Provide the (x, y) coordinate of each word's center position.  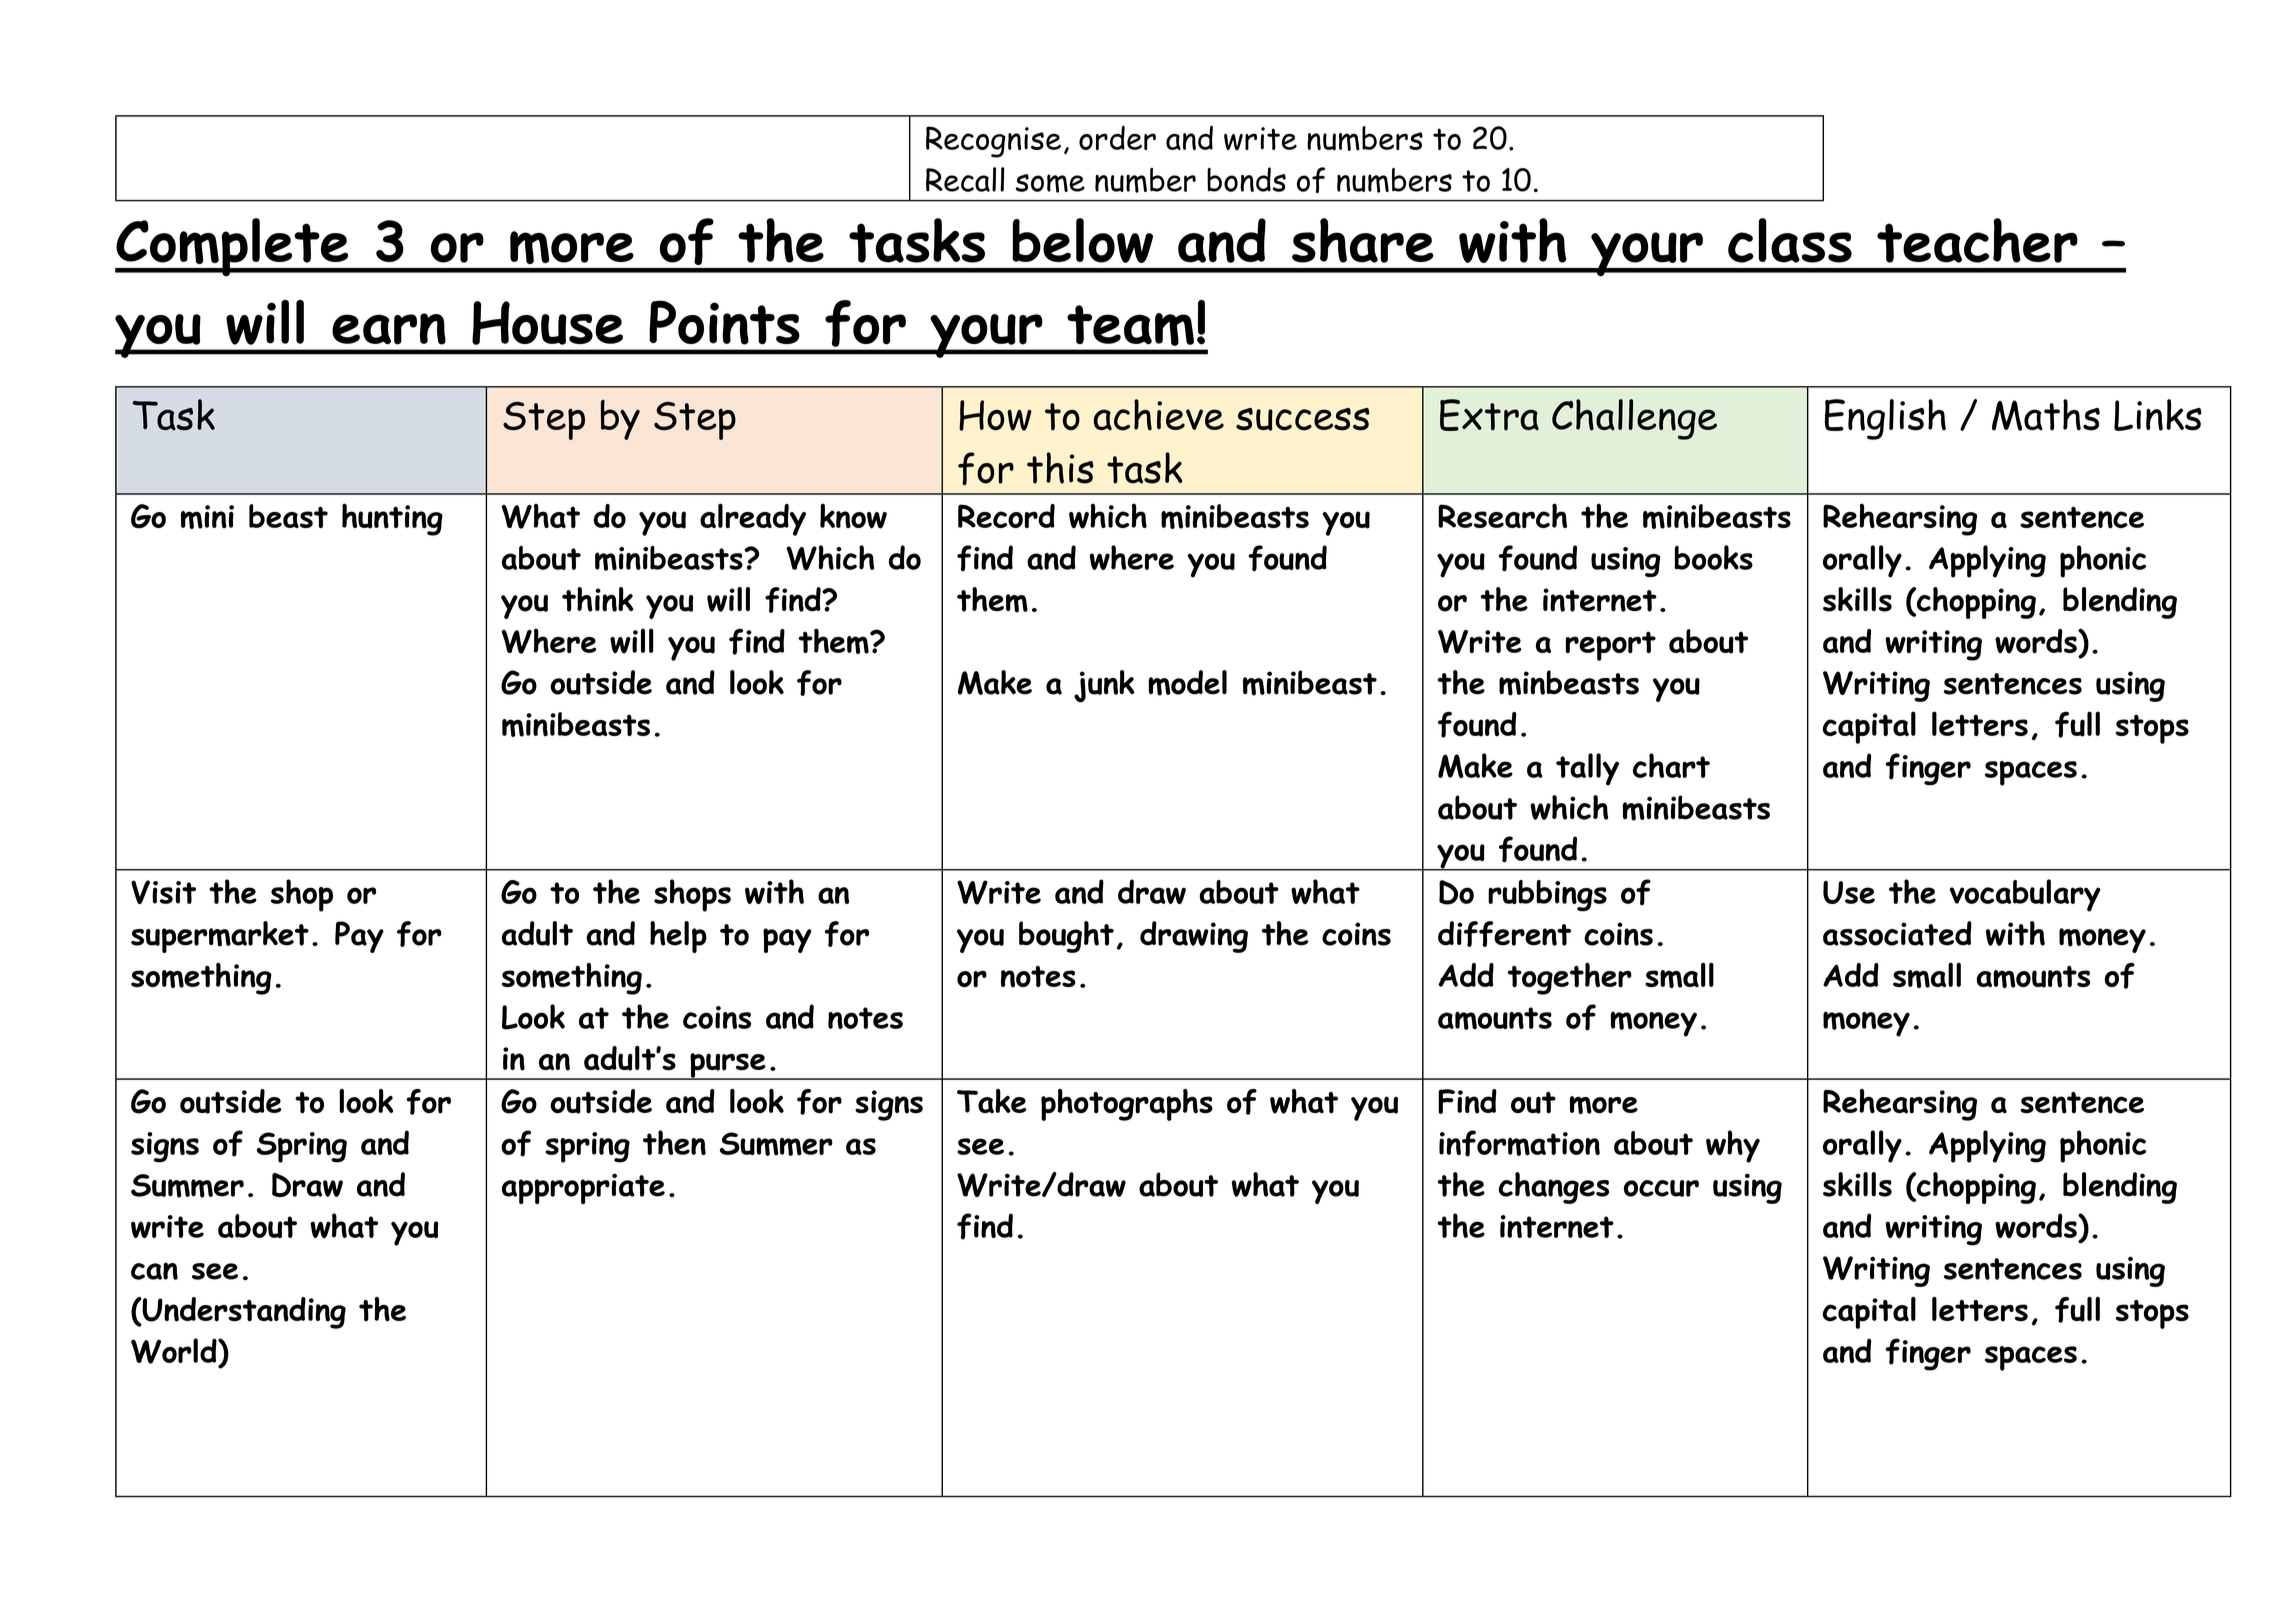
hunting (392, 519)
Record (1006, 516)
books (1713, 557)
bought (1066, 937)
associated (1897, 933)
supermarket (220, 937)
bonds (1246, 179)
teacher (1977, 240)
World (175, 1351)
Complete (233, 247)
